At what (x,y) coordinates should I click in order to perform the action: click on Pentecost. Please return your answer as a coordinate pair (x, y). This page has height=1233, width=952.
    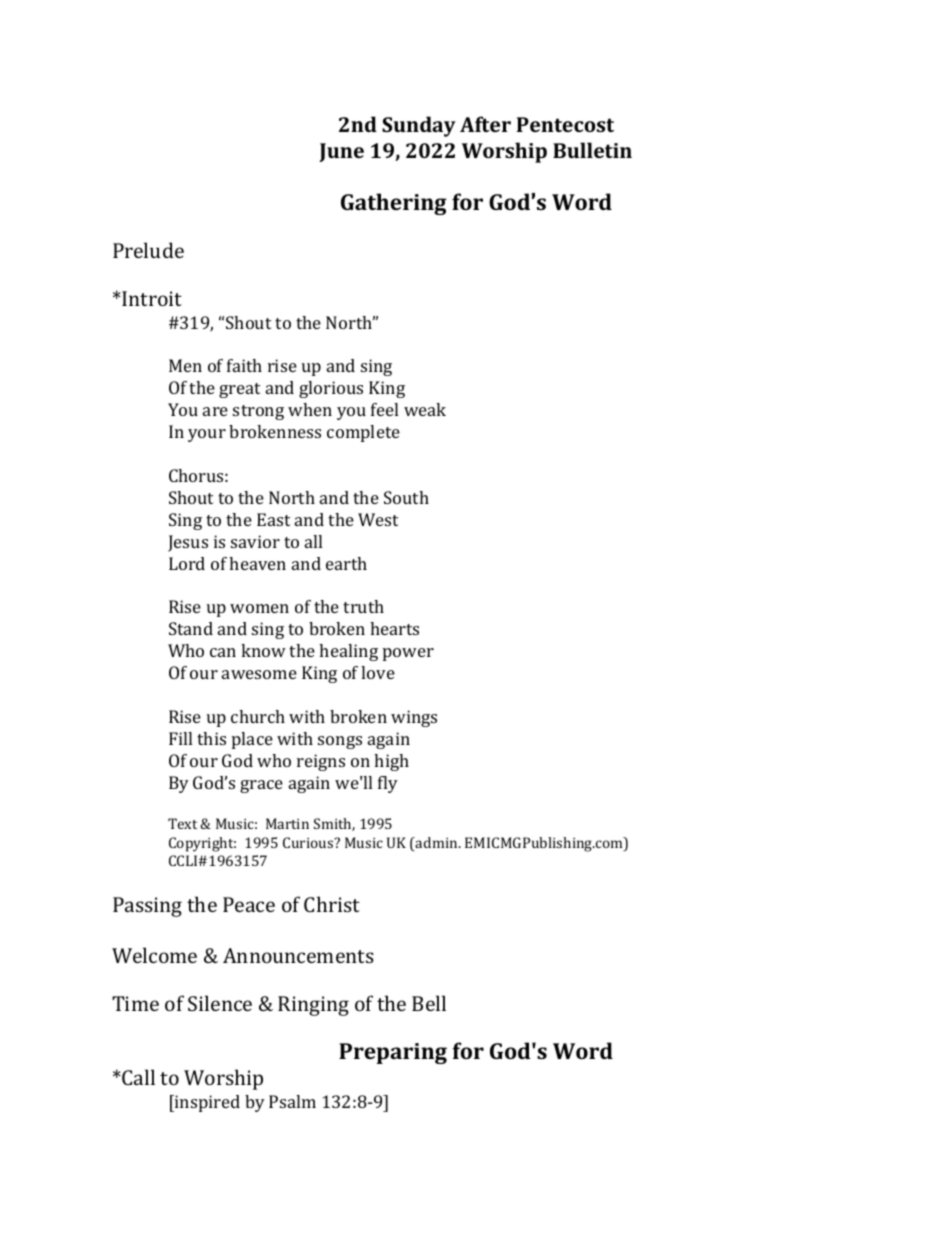
    Looking at the image, I should click on (565, 124).
